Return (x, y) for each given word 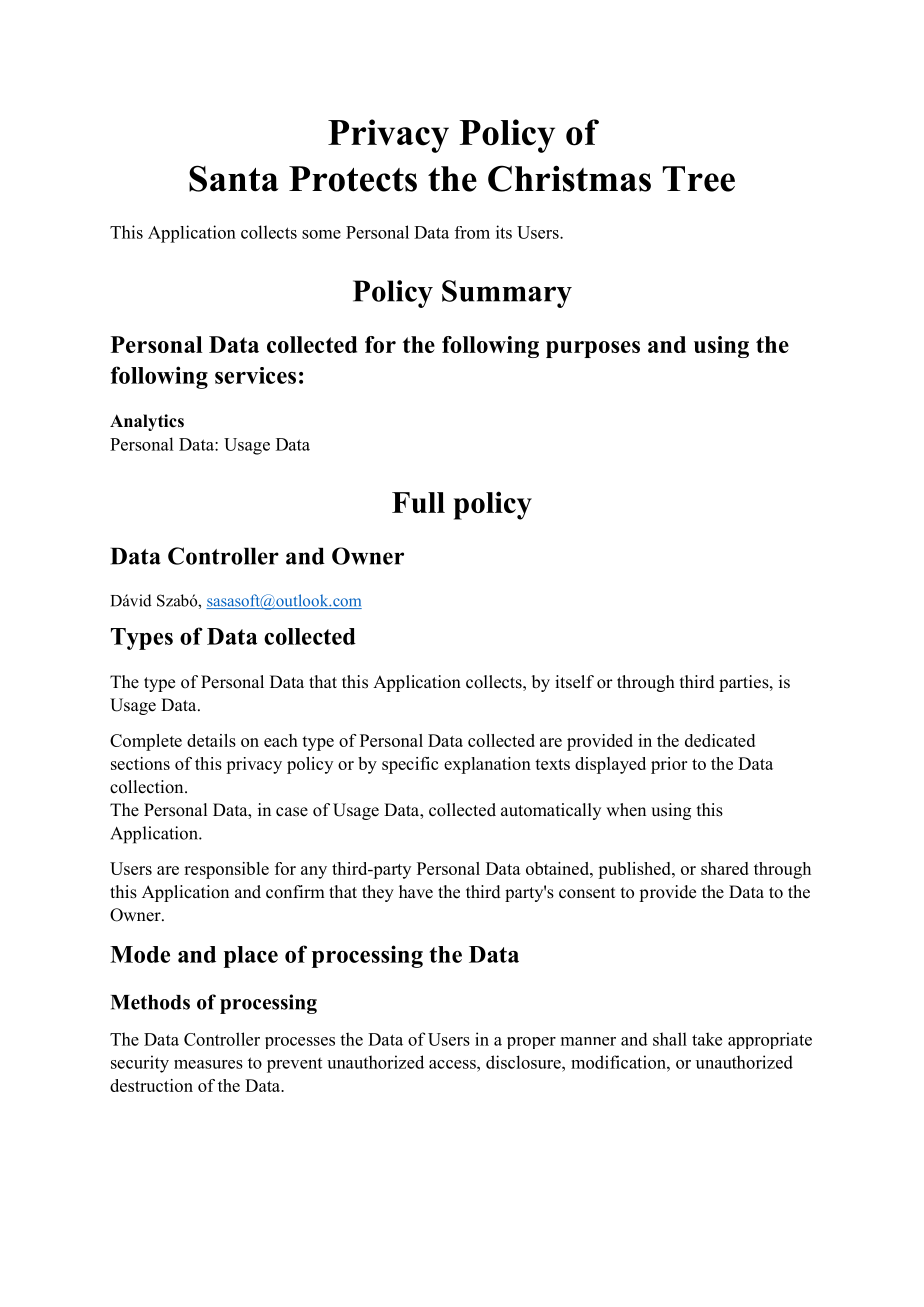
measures (208, 1064)
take (707, 1039)
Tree (699, 179)
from (472, 232)
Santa (234, 178)
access (453, 1064)
